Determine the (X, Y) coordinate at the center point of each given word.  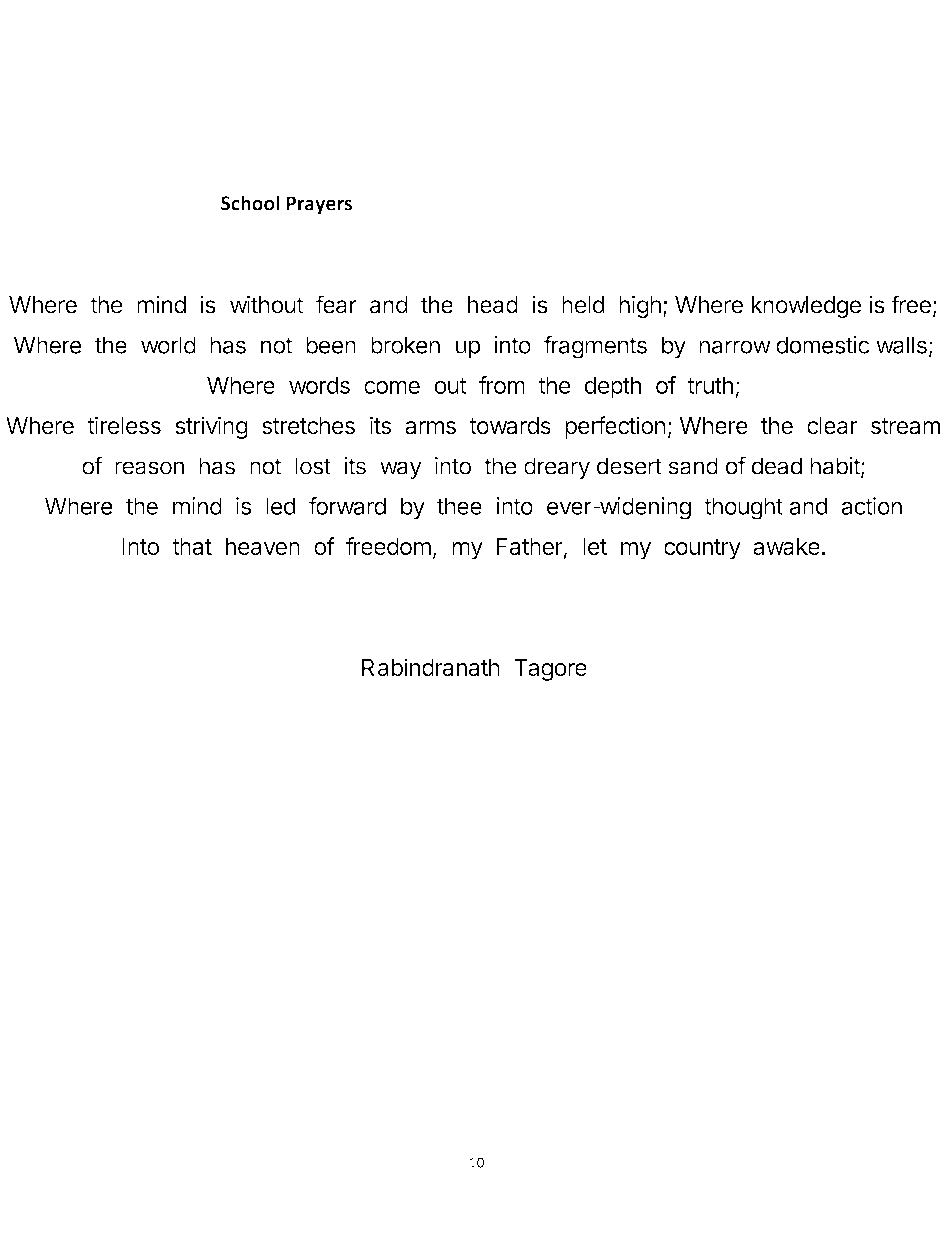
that (192, 546)
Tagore (550, 670)
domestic (823, 345)
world (168, 345)
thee (459, 506)
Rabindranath (431, 667)
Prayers (319, 205)
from (502, 385)
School (250, 203)
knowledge (806, 307)
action (871, 506)
